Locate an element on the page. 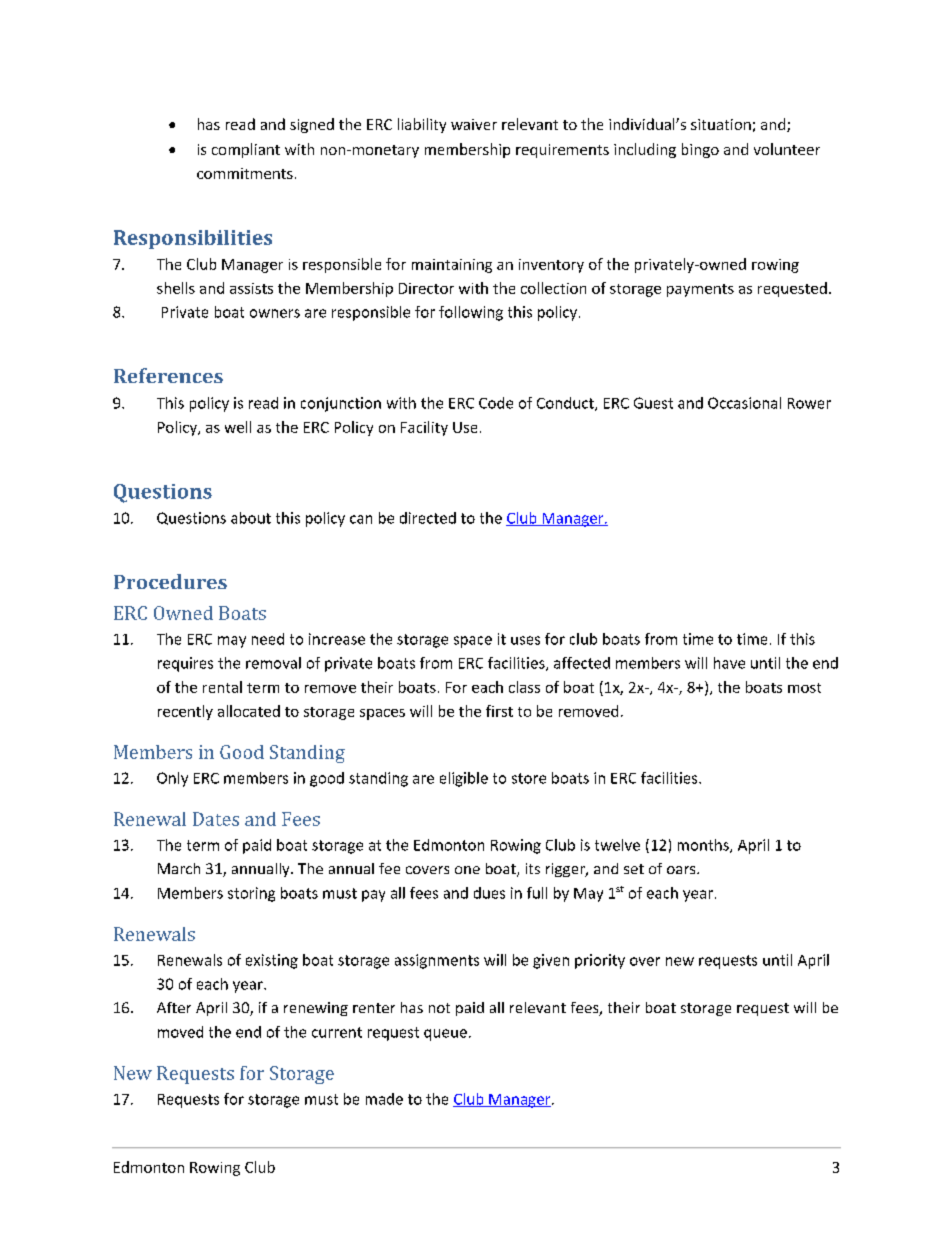 The image size is (952, 1233). payments is located at coordinates (700, 290).
